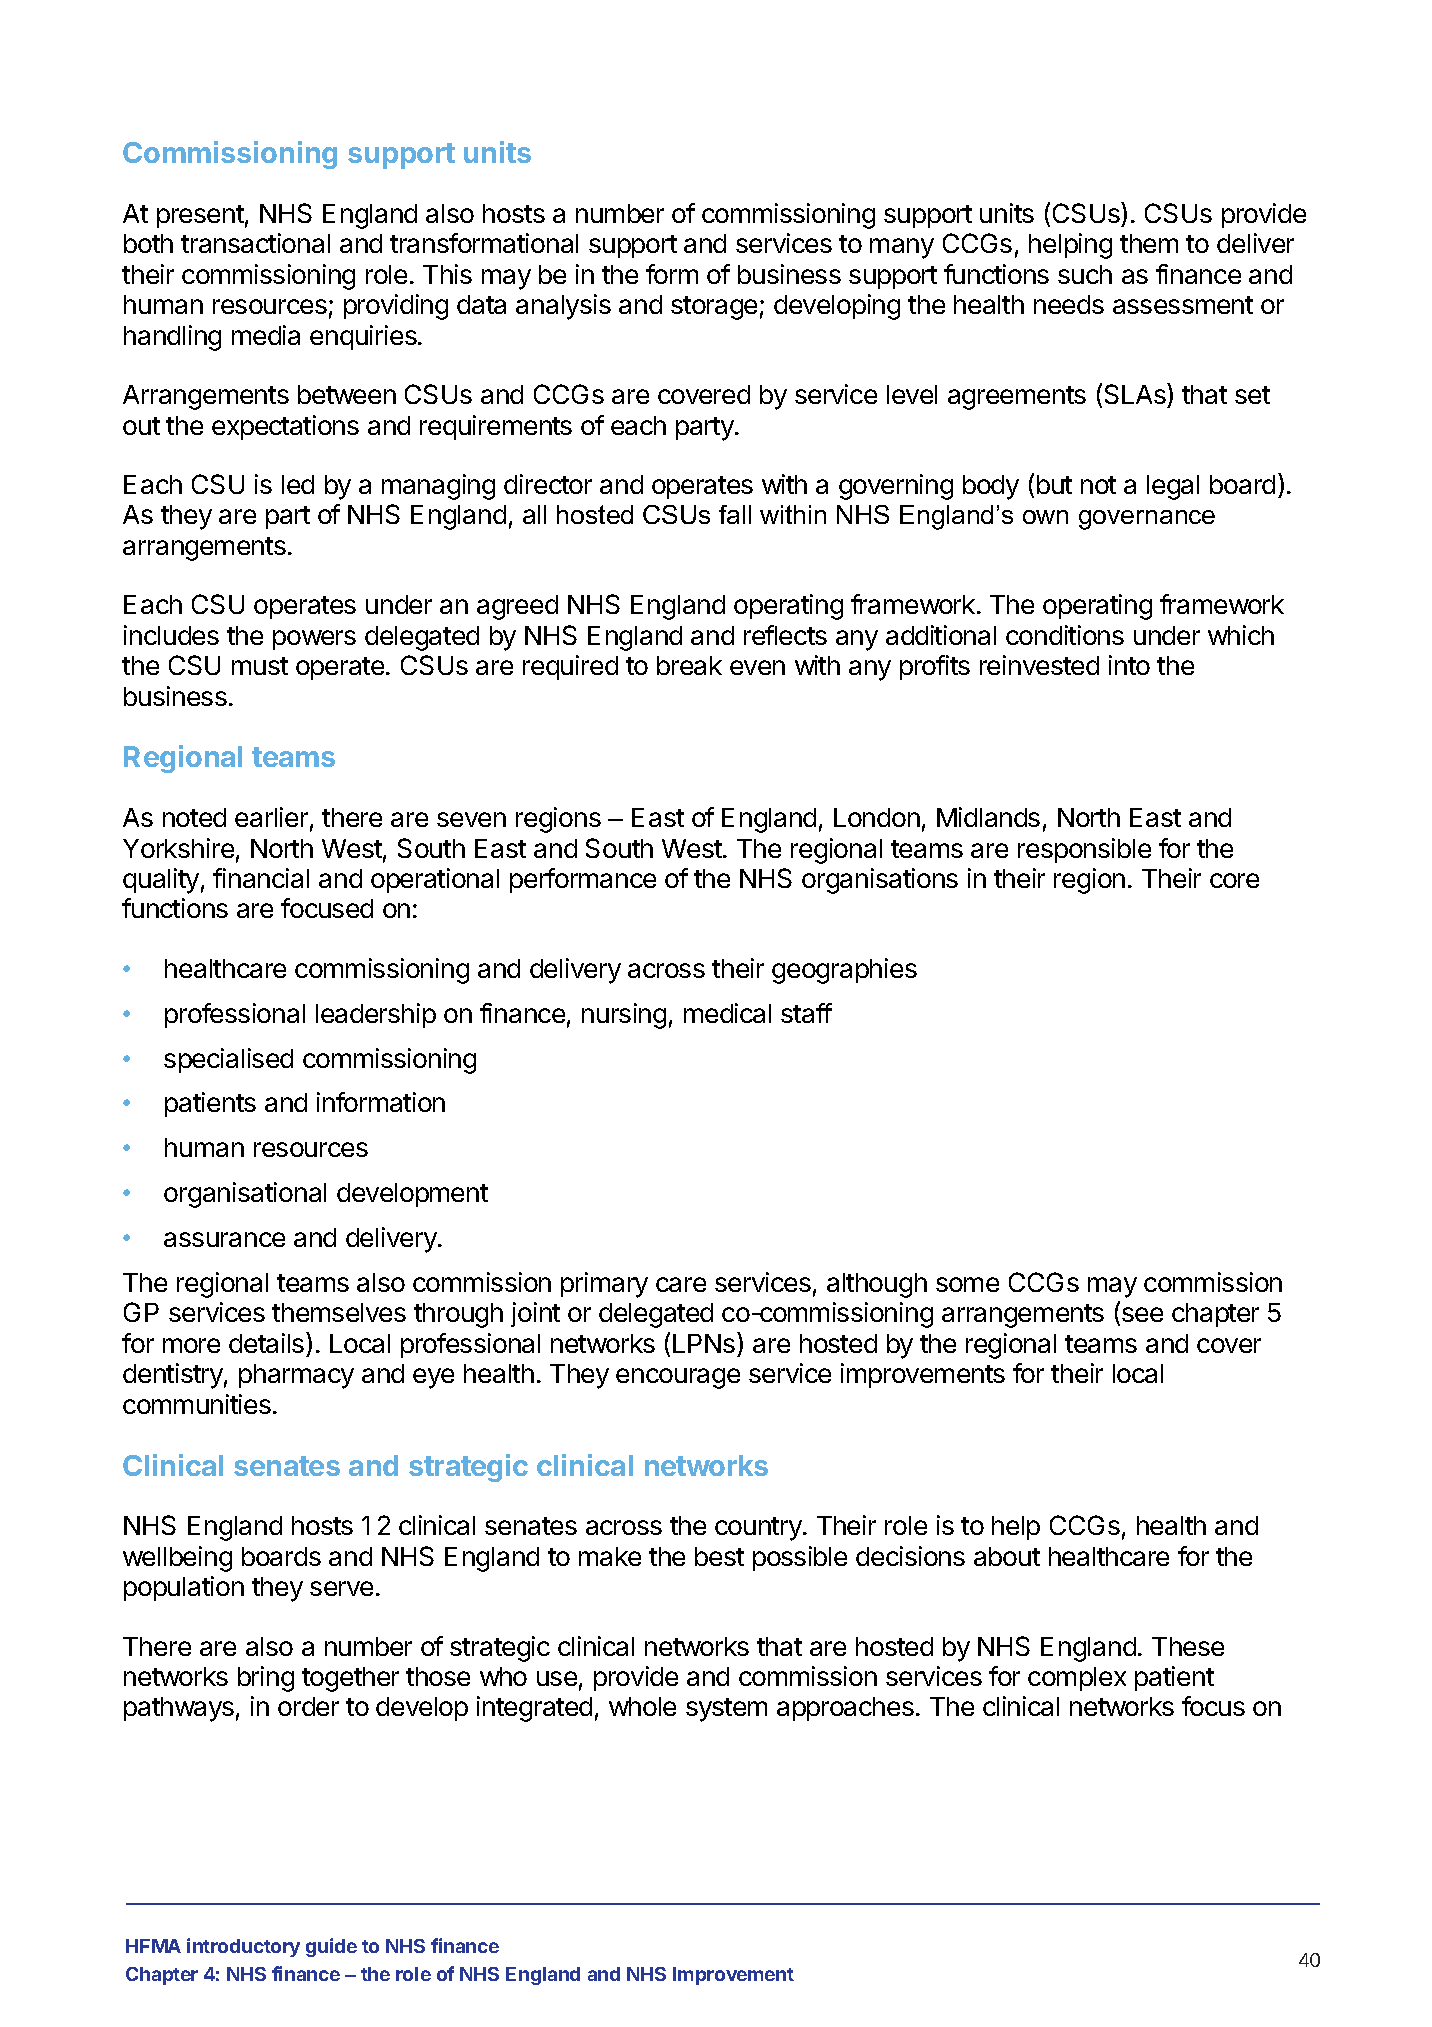  What do you see at coordinates (243, 1947) in the document?
I see `introductory` at bounding box center [243, 1947].
